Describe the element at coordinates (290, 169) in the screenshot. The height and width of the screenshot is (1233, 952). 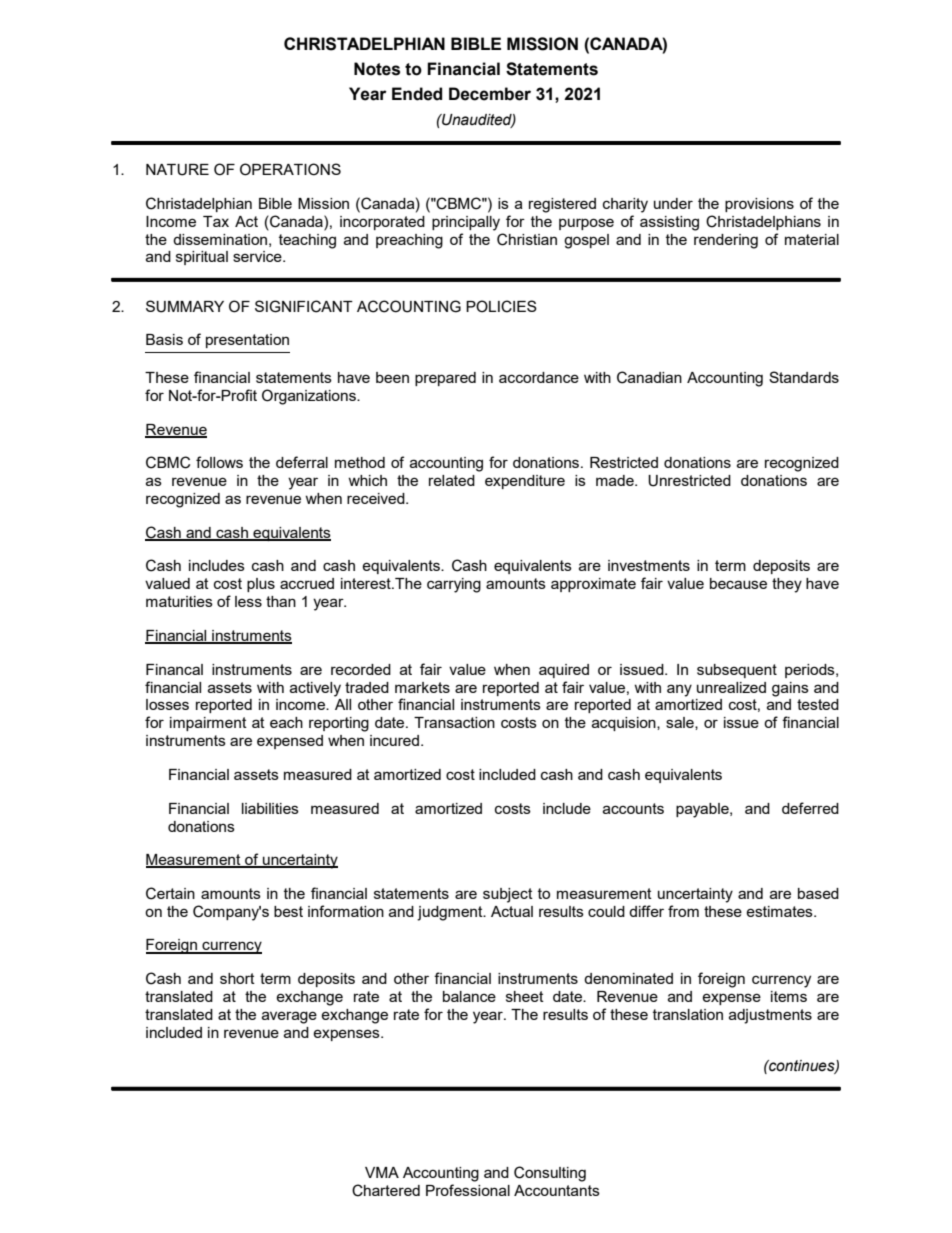
I see `OPERATIONS` at that location.
